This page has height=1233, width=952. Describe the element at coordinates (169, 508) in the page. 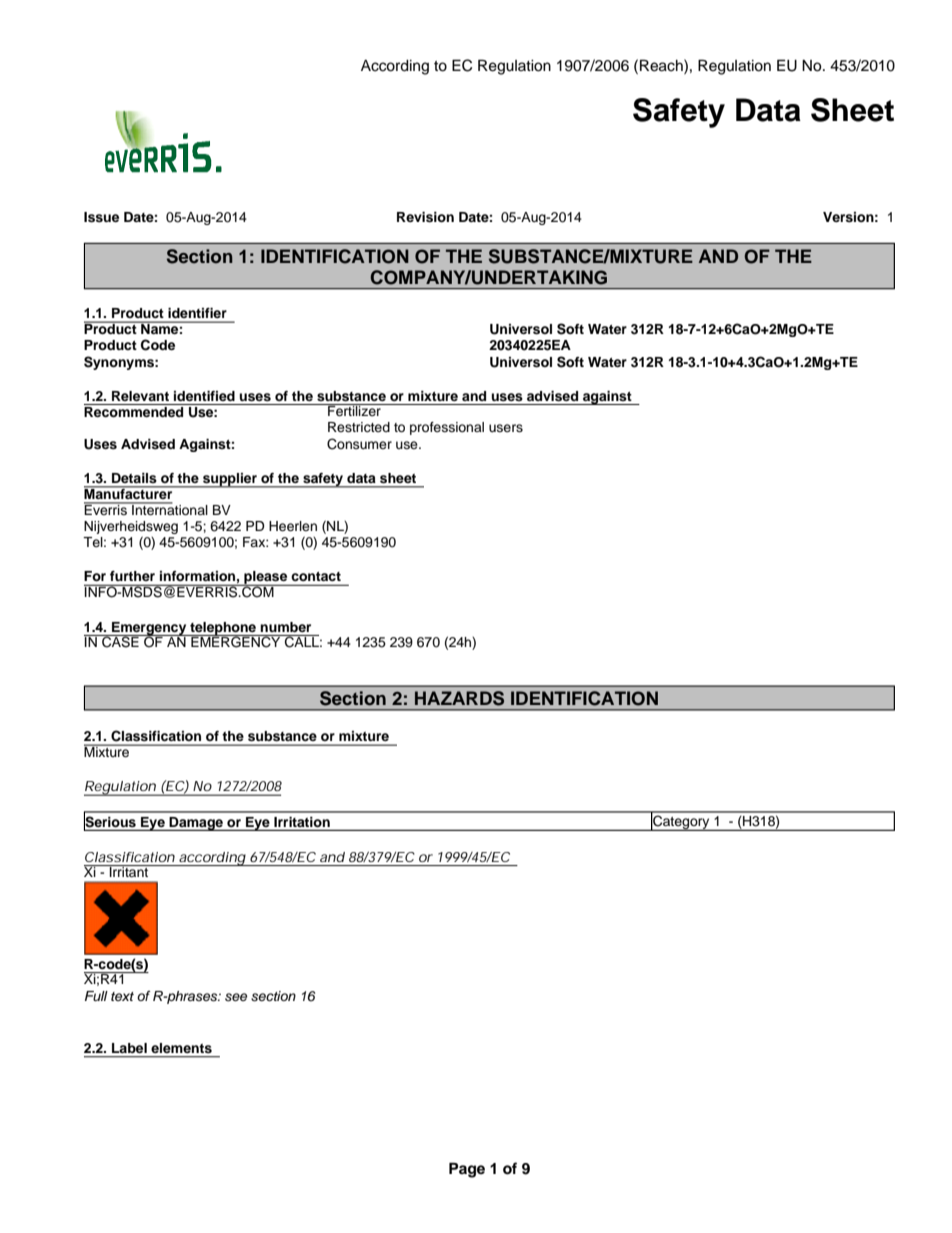

I see `International` at that location.
